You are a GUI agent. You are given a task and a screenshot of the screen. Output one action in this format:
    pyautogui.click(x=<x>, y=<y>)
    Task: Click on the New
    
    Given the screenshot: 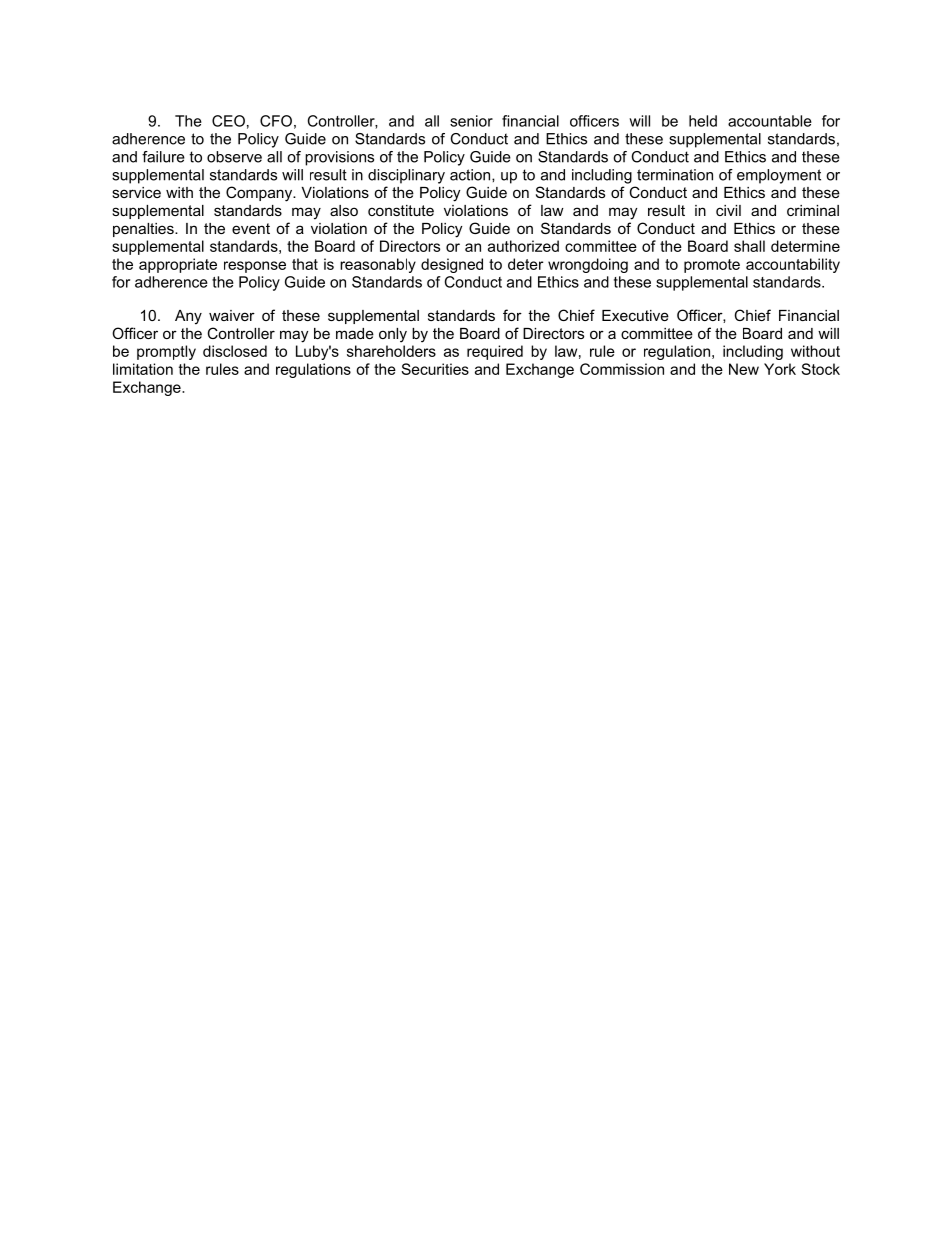 What is the action you would take?
    pyautogui.click(x=744, y=369)
